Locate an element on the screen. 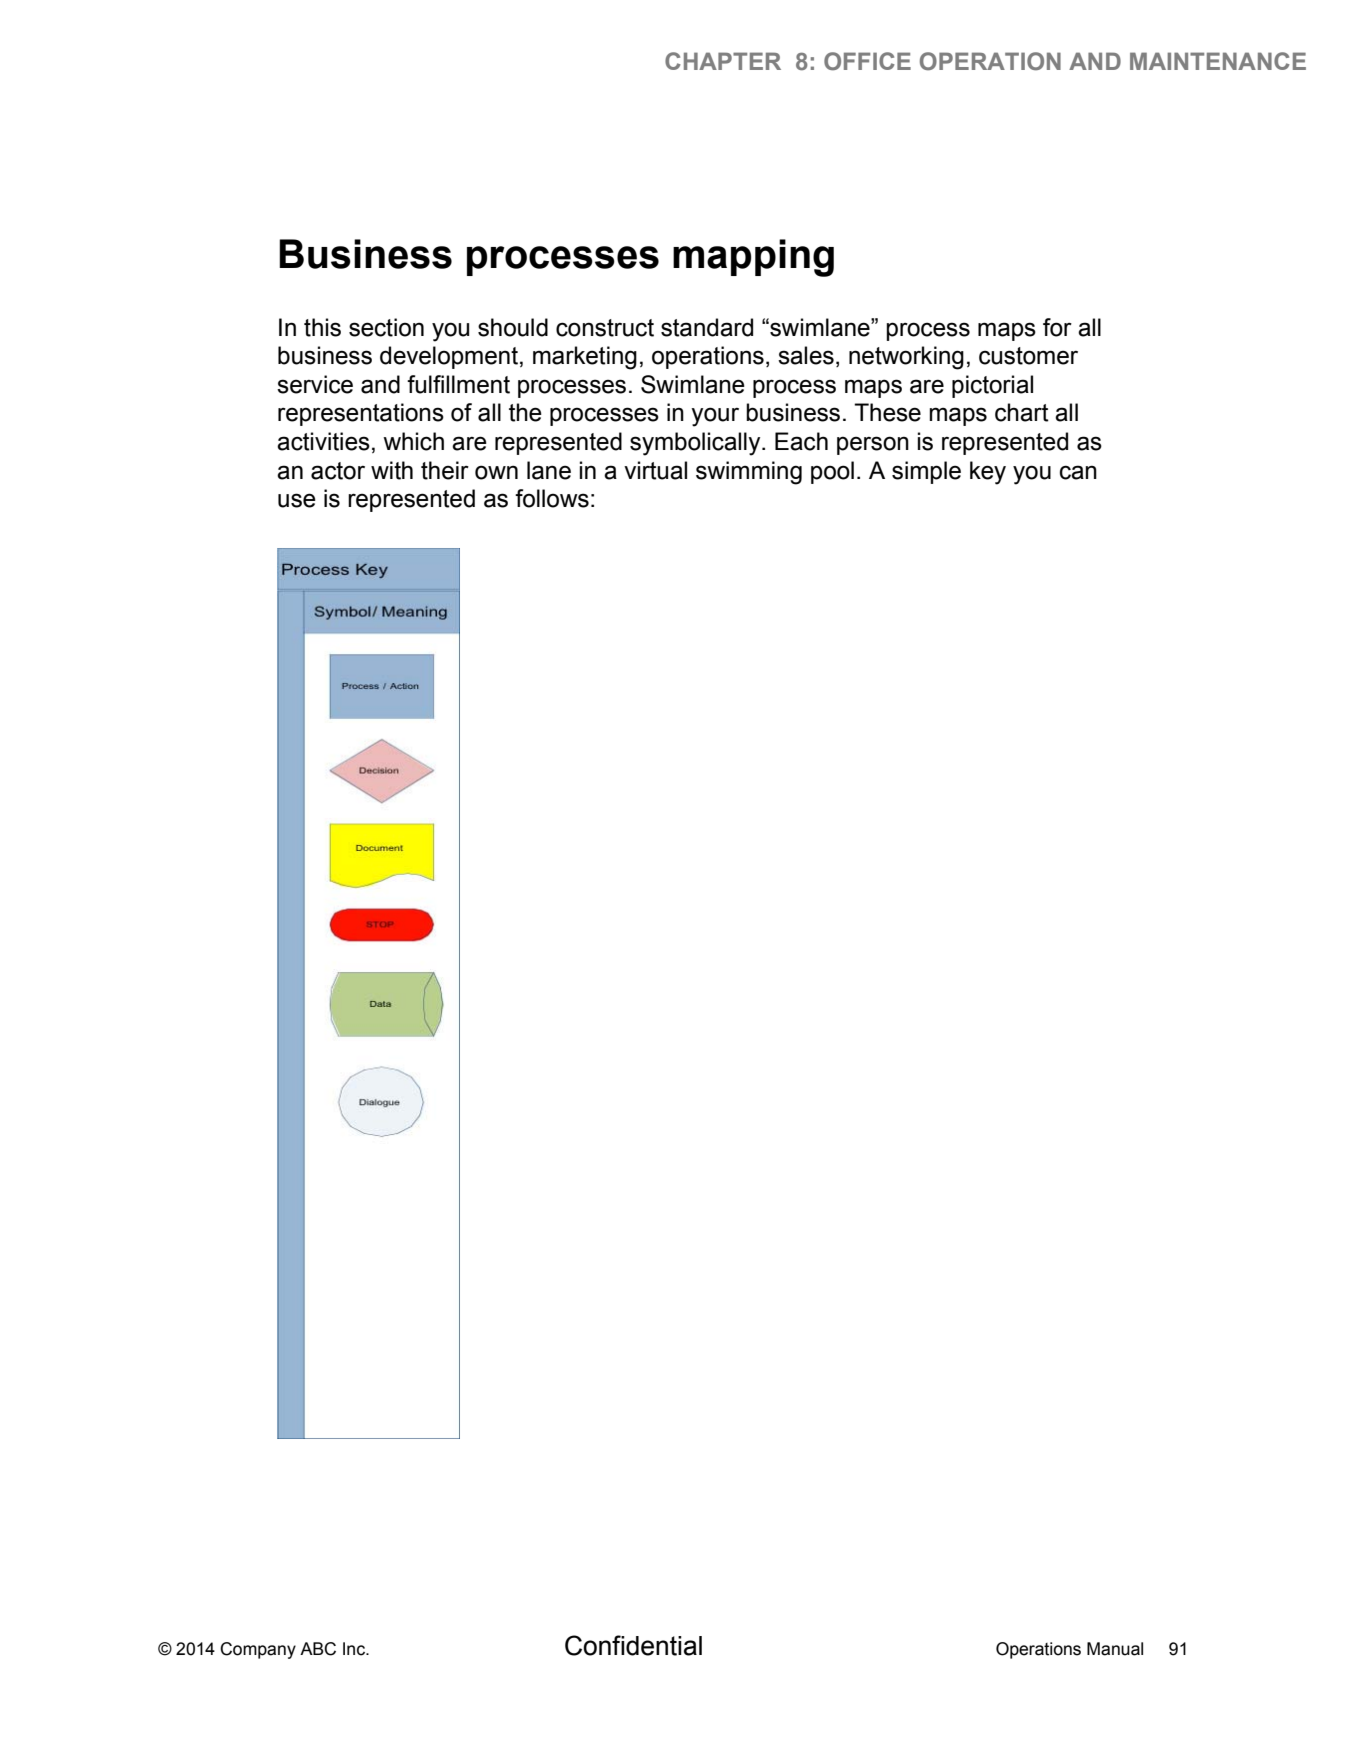  Inc is located at coordinates (355, 1649).
